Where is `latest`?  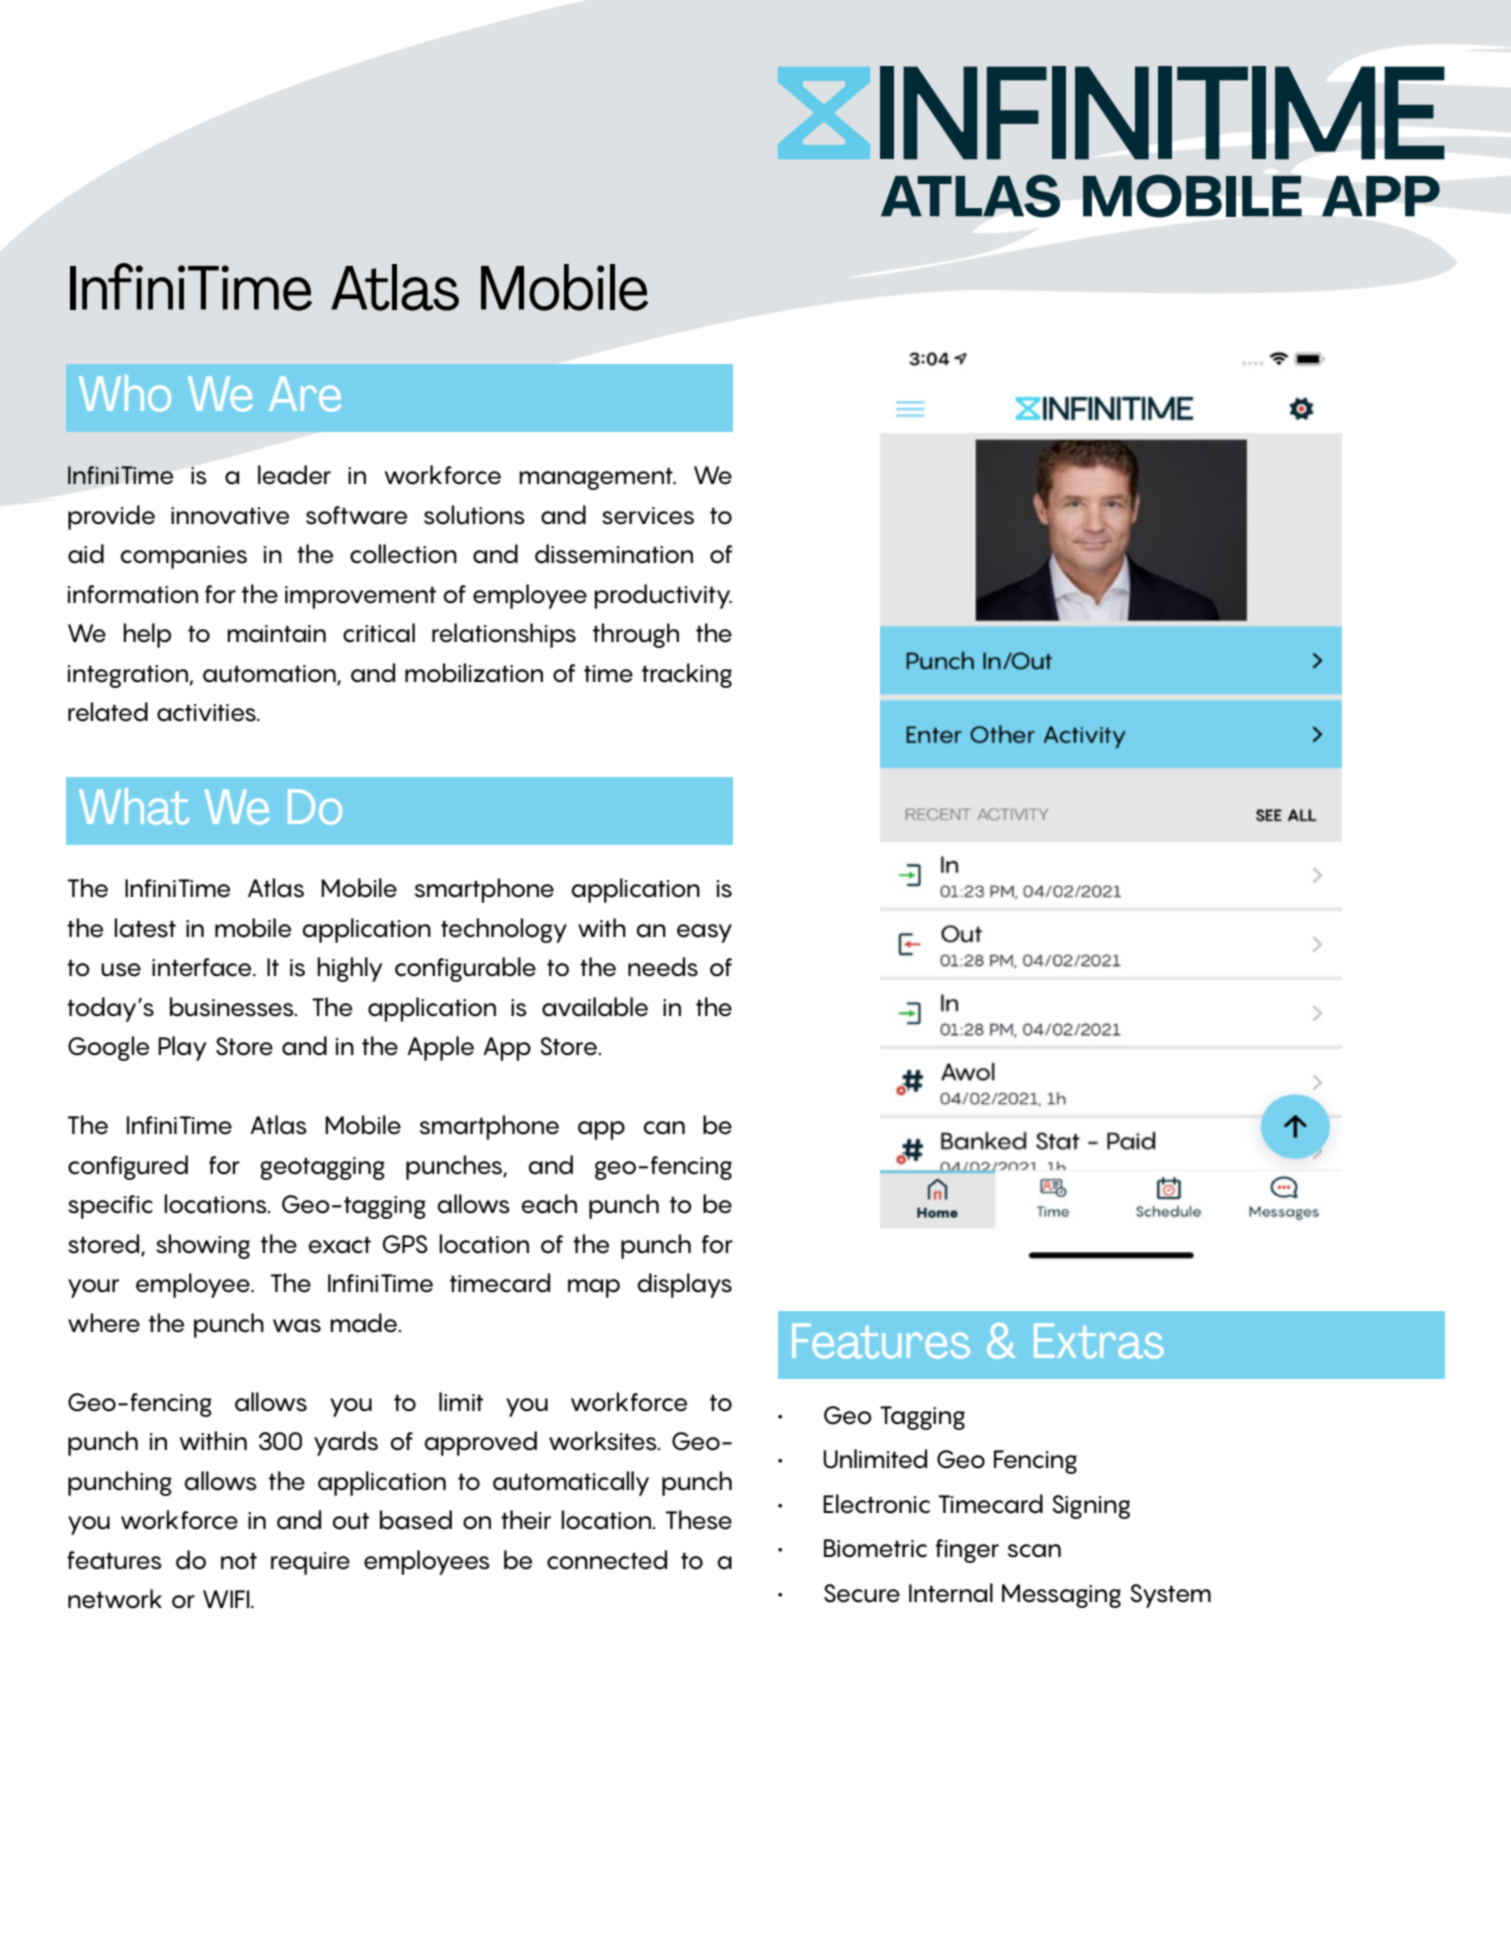
latest is located at coordinates (145, 928).
